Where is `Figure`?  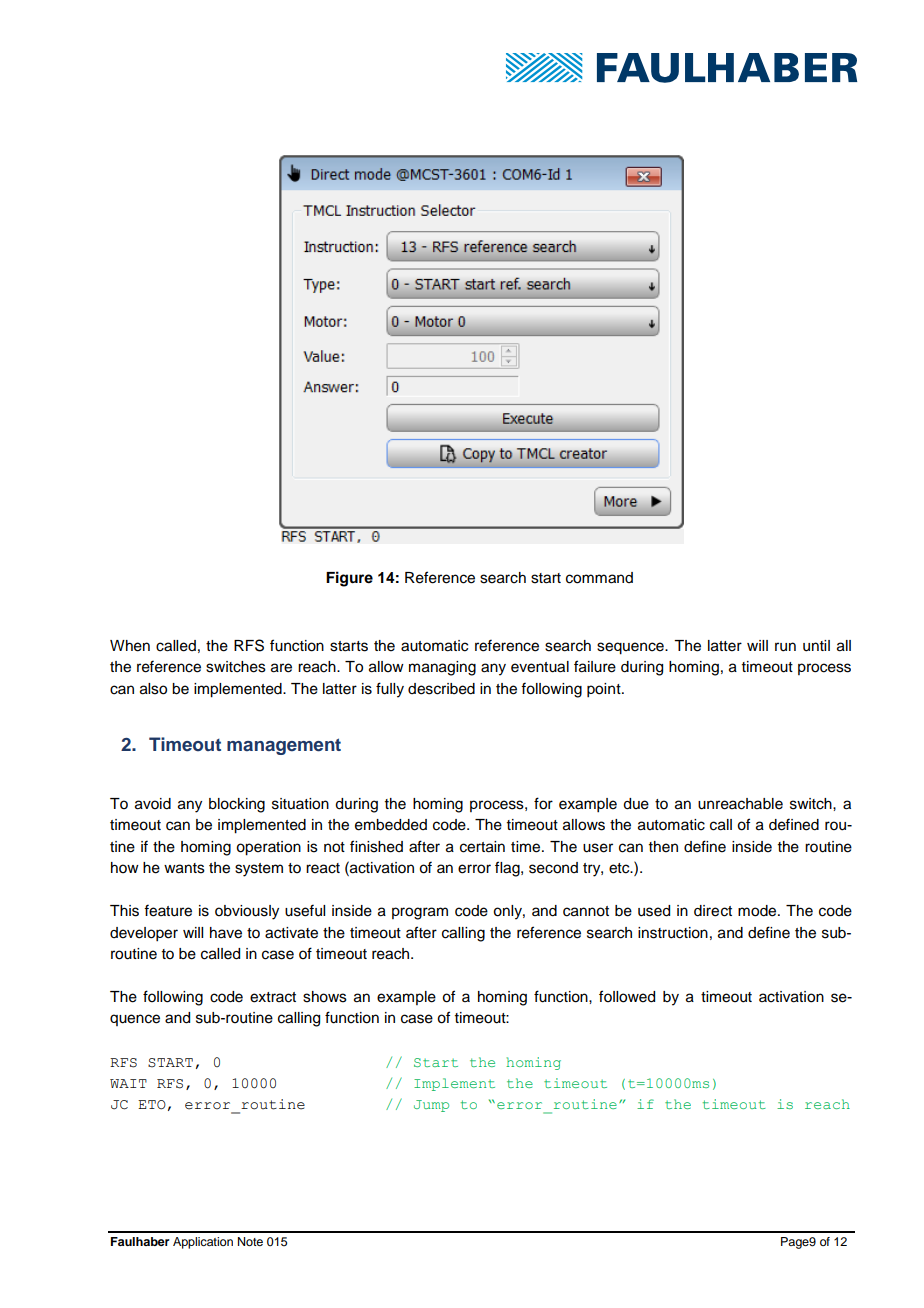
Figure is located at coordinates (349, 579).
